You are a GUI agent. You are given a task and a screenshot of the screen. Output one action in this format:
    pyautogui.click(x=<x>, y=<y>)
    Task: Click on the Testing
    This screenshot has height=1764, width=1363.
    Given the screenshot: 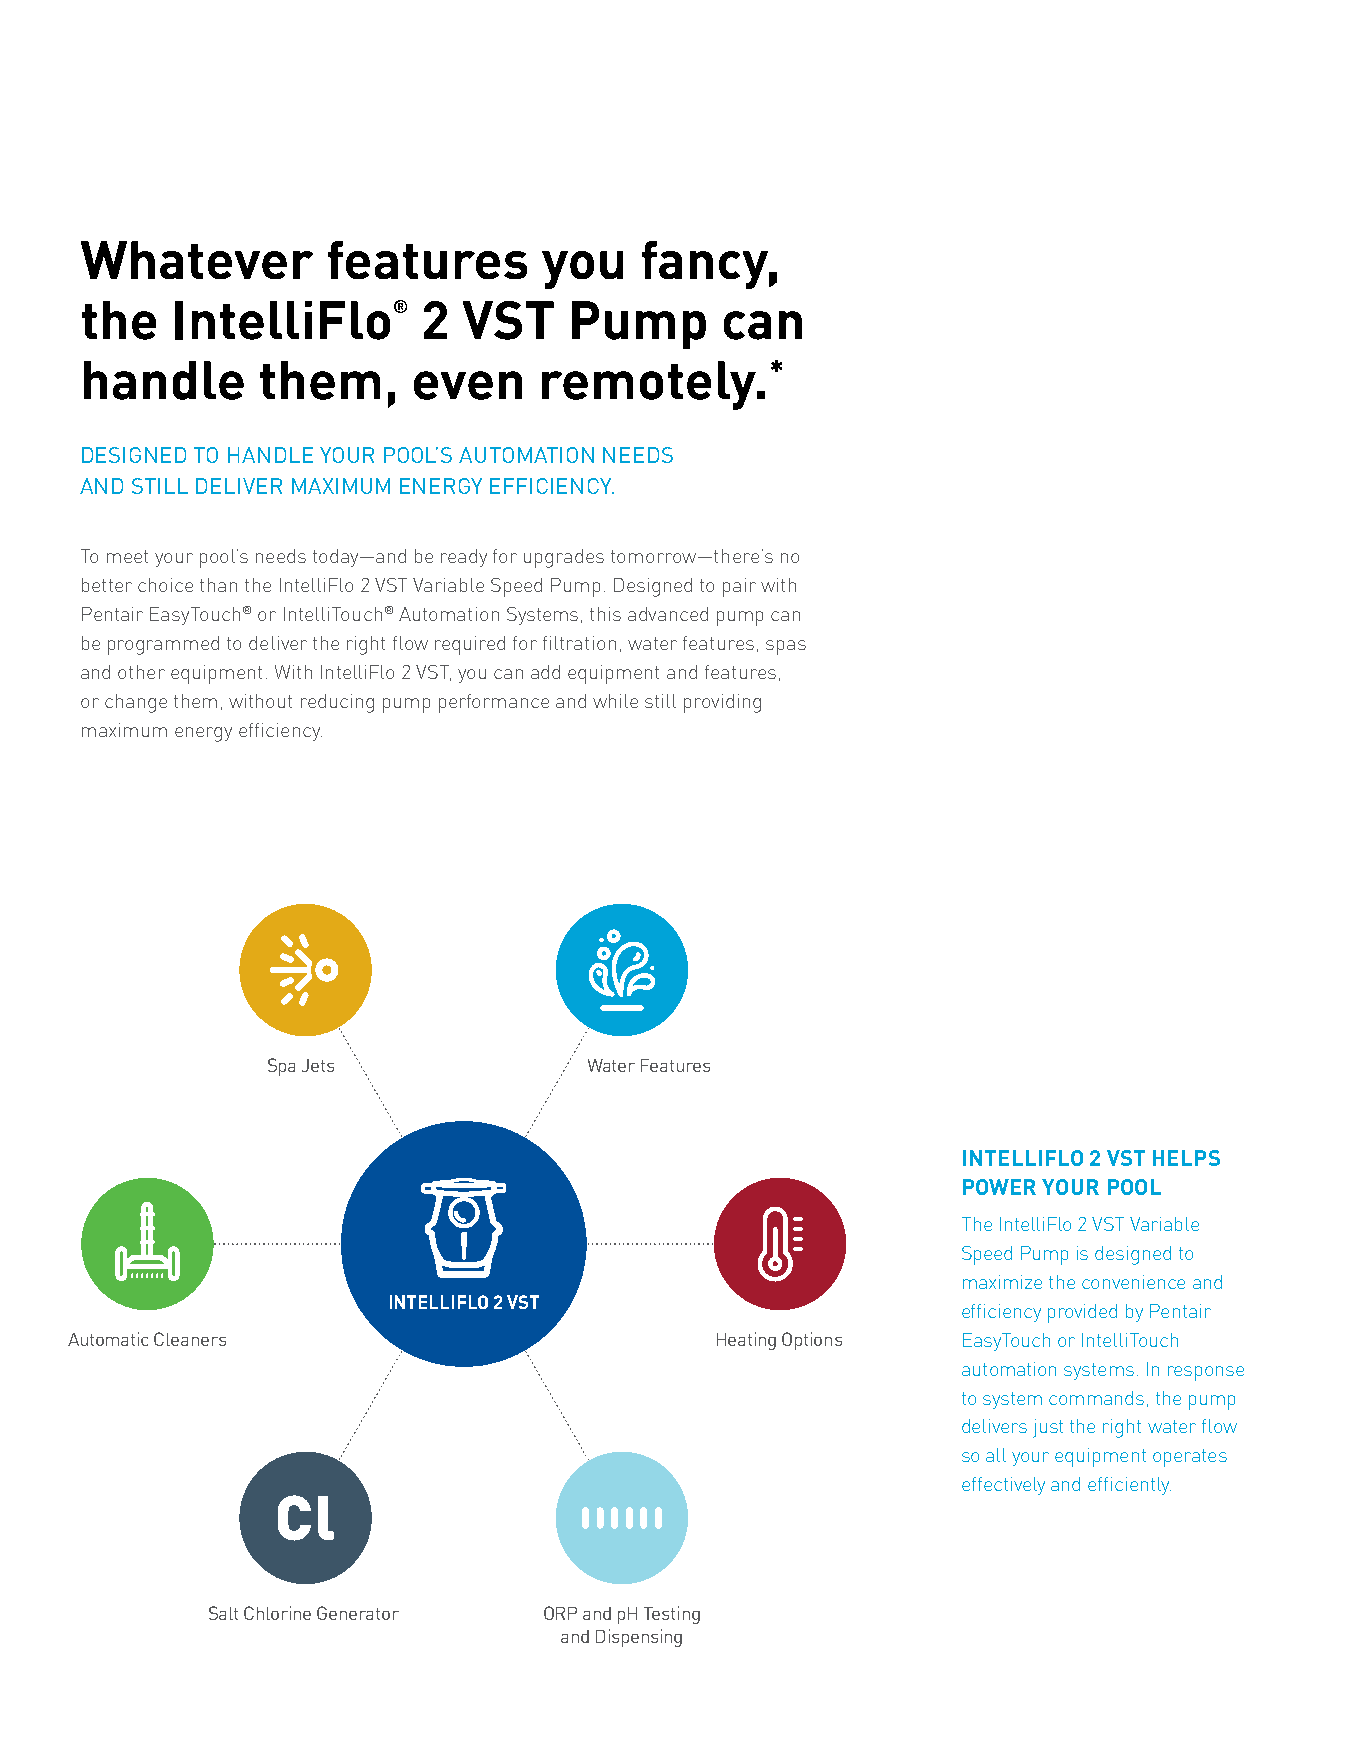 What is the action you would take?
    pyautogui.click(x=672, y=1615)
